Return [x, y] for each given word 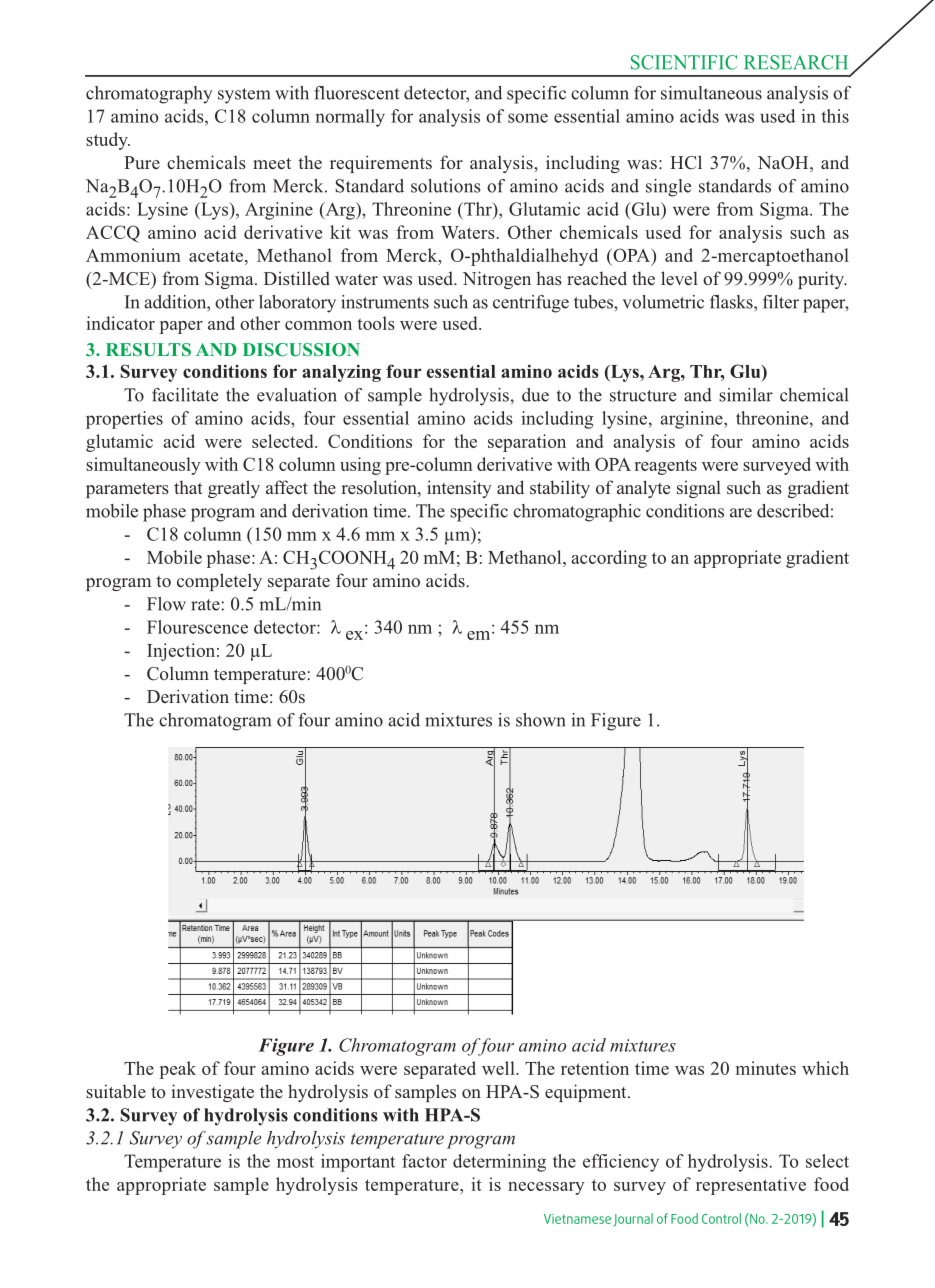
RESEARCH [796, 62]
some [528, 118]
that [188, 487]
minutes [766, 1068]
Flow [166, 604]
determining [499, 1163]
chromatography [149, 95]
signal [699, 489]
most [295, 1162]
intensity [459, 489]
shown [540, 720]
